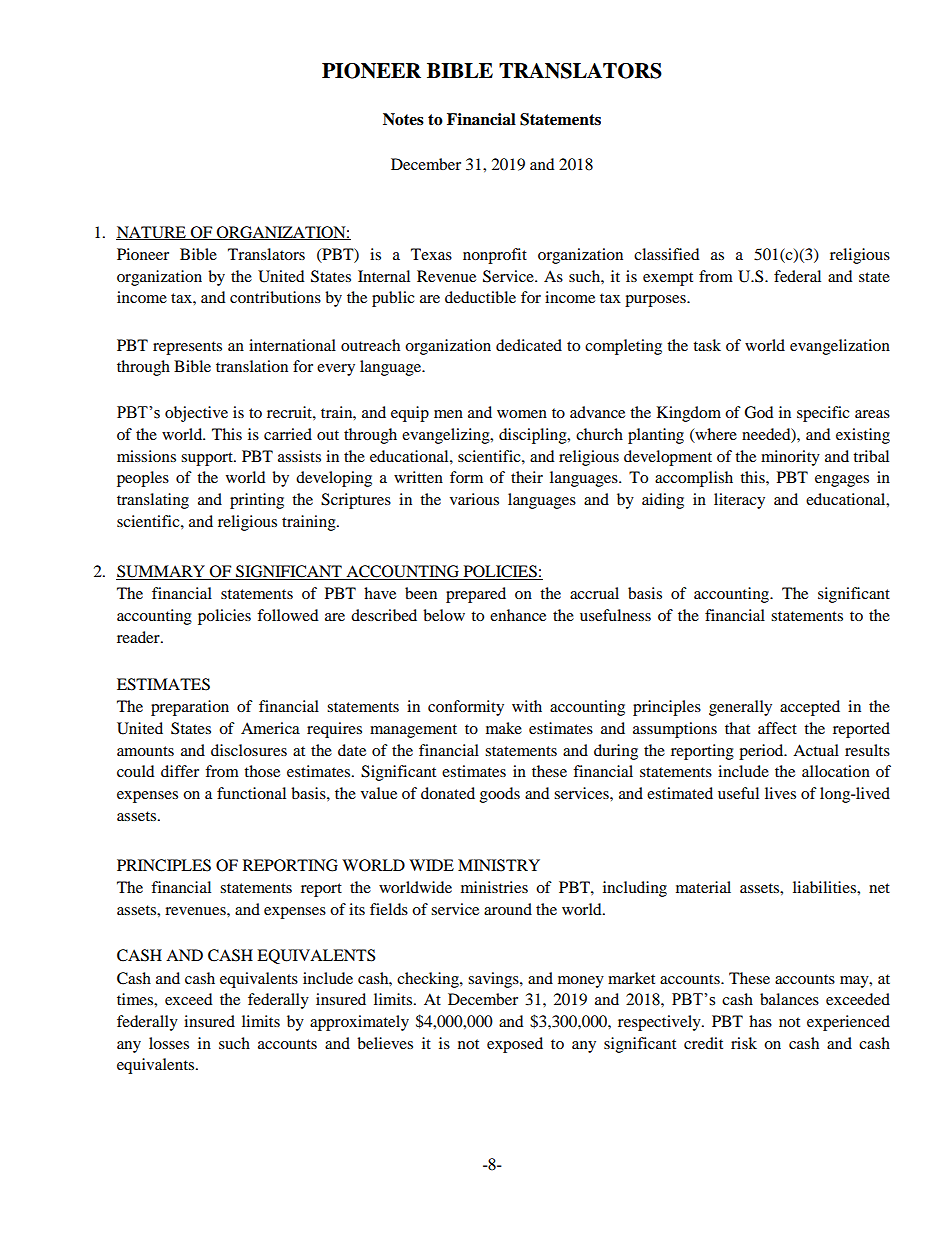  I want to click on women, so click(522, 414).
